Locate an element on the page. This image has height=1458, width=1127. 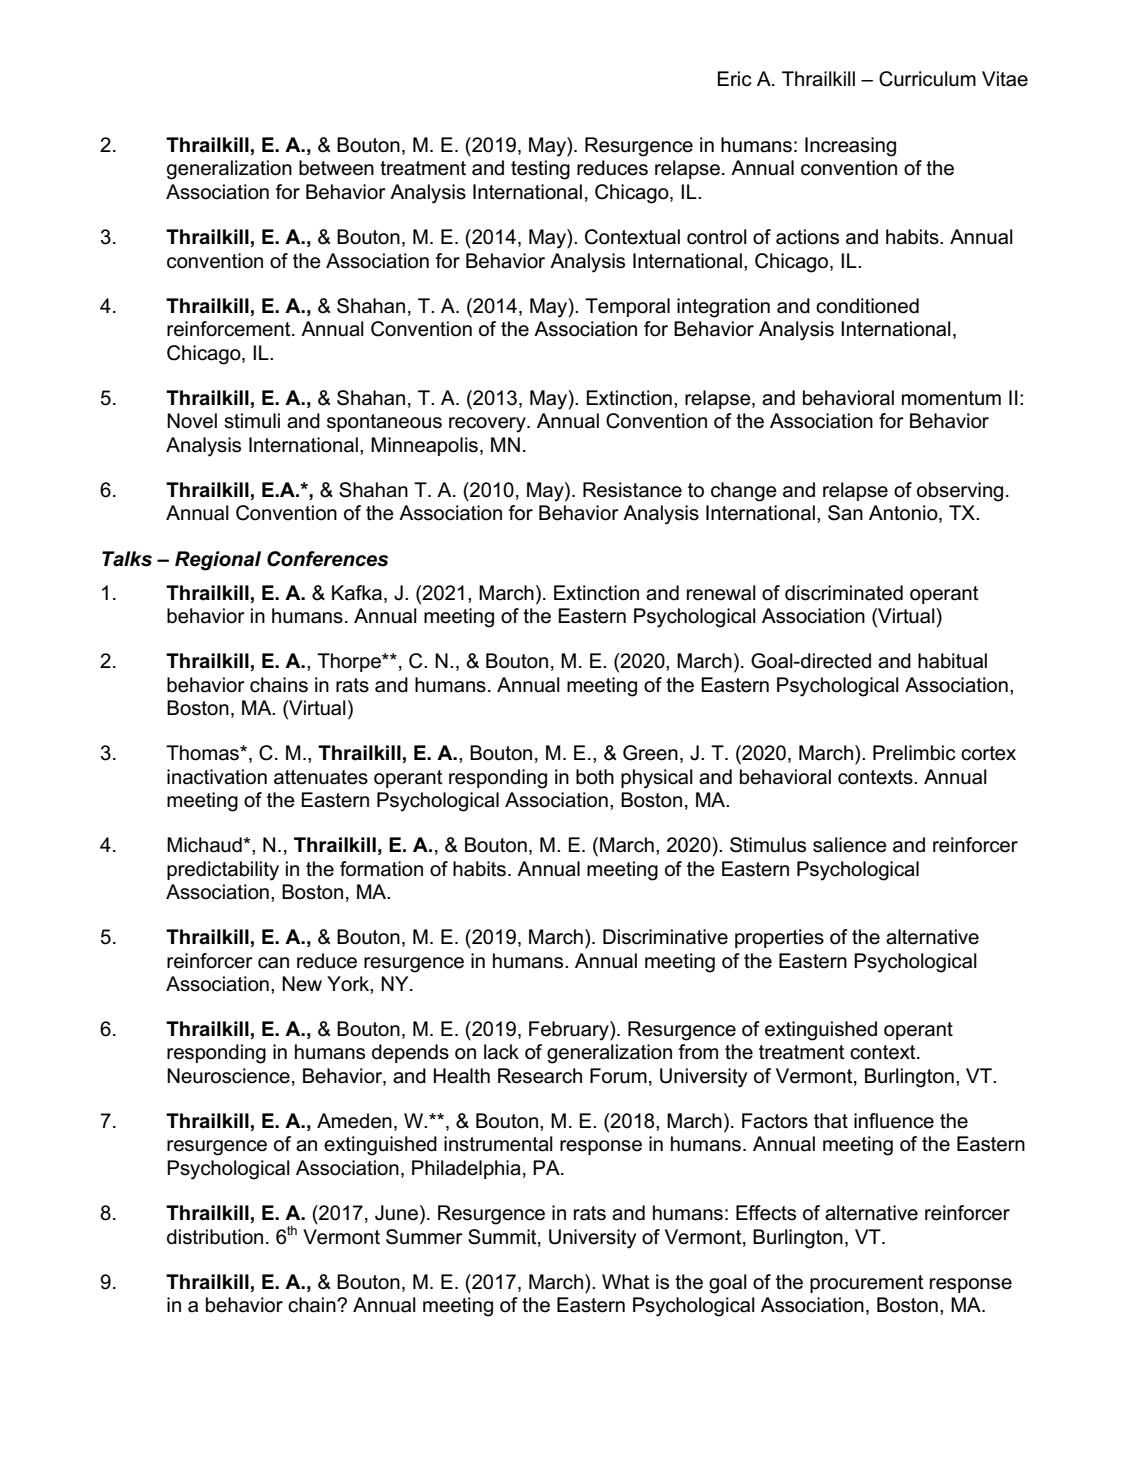
Summit is located at coordinates (503, 1237).
